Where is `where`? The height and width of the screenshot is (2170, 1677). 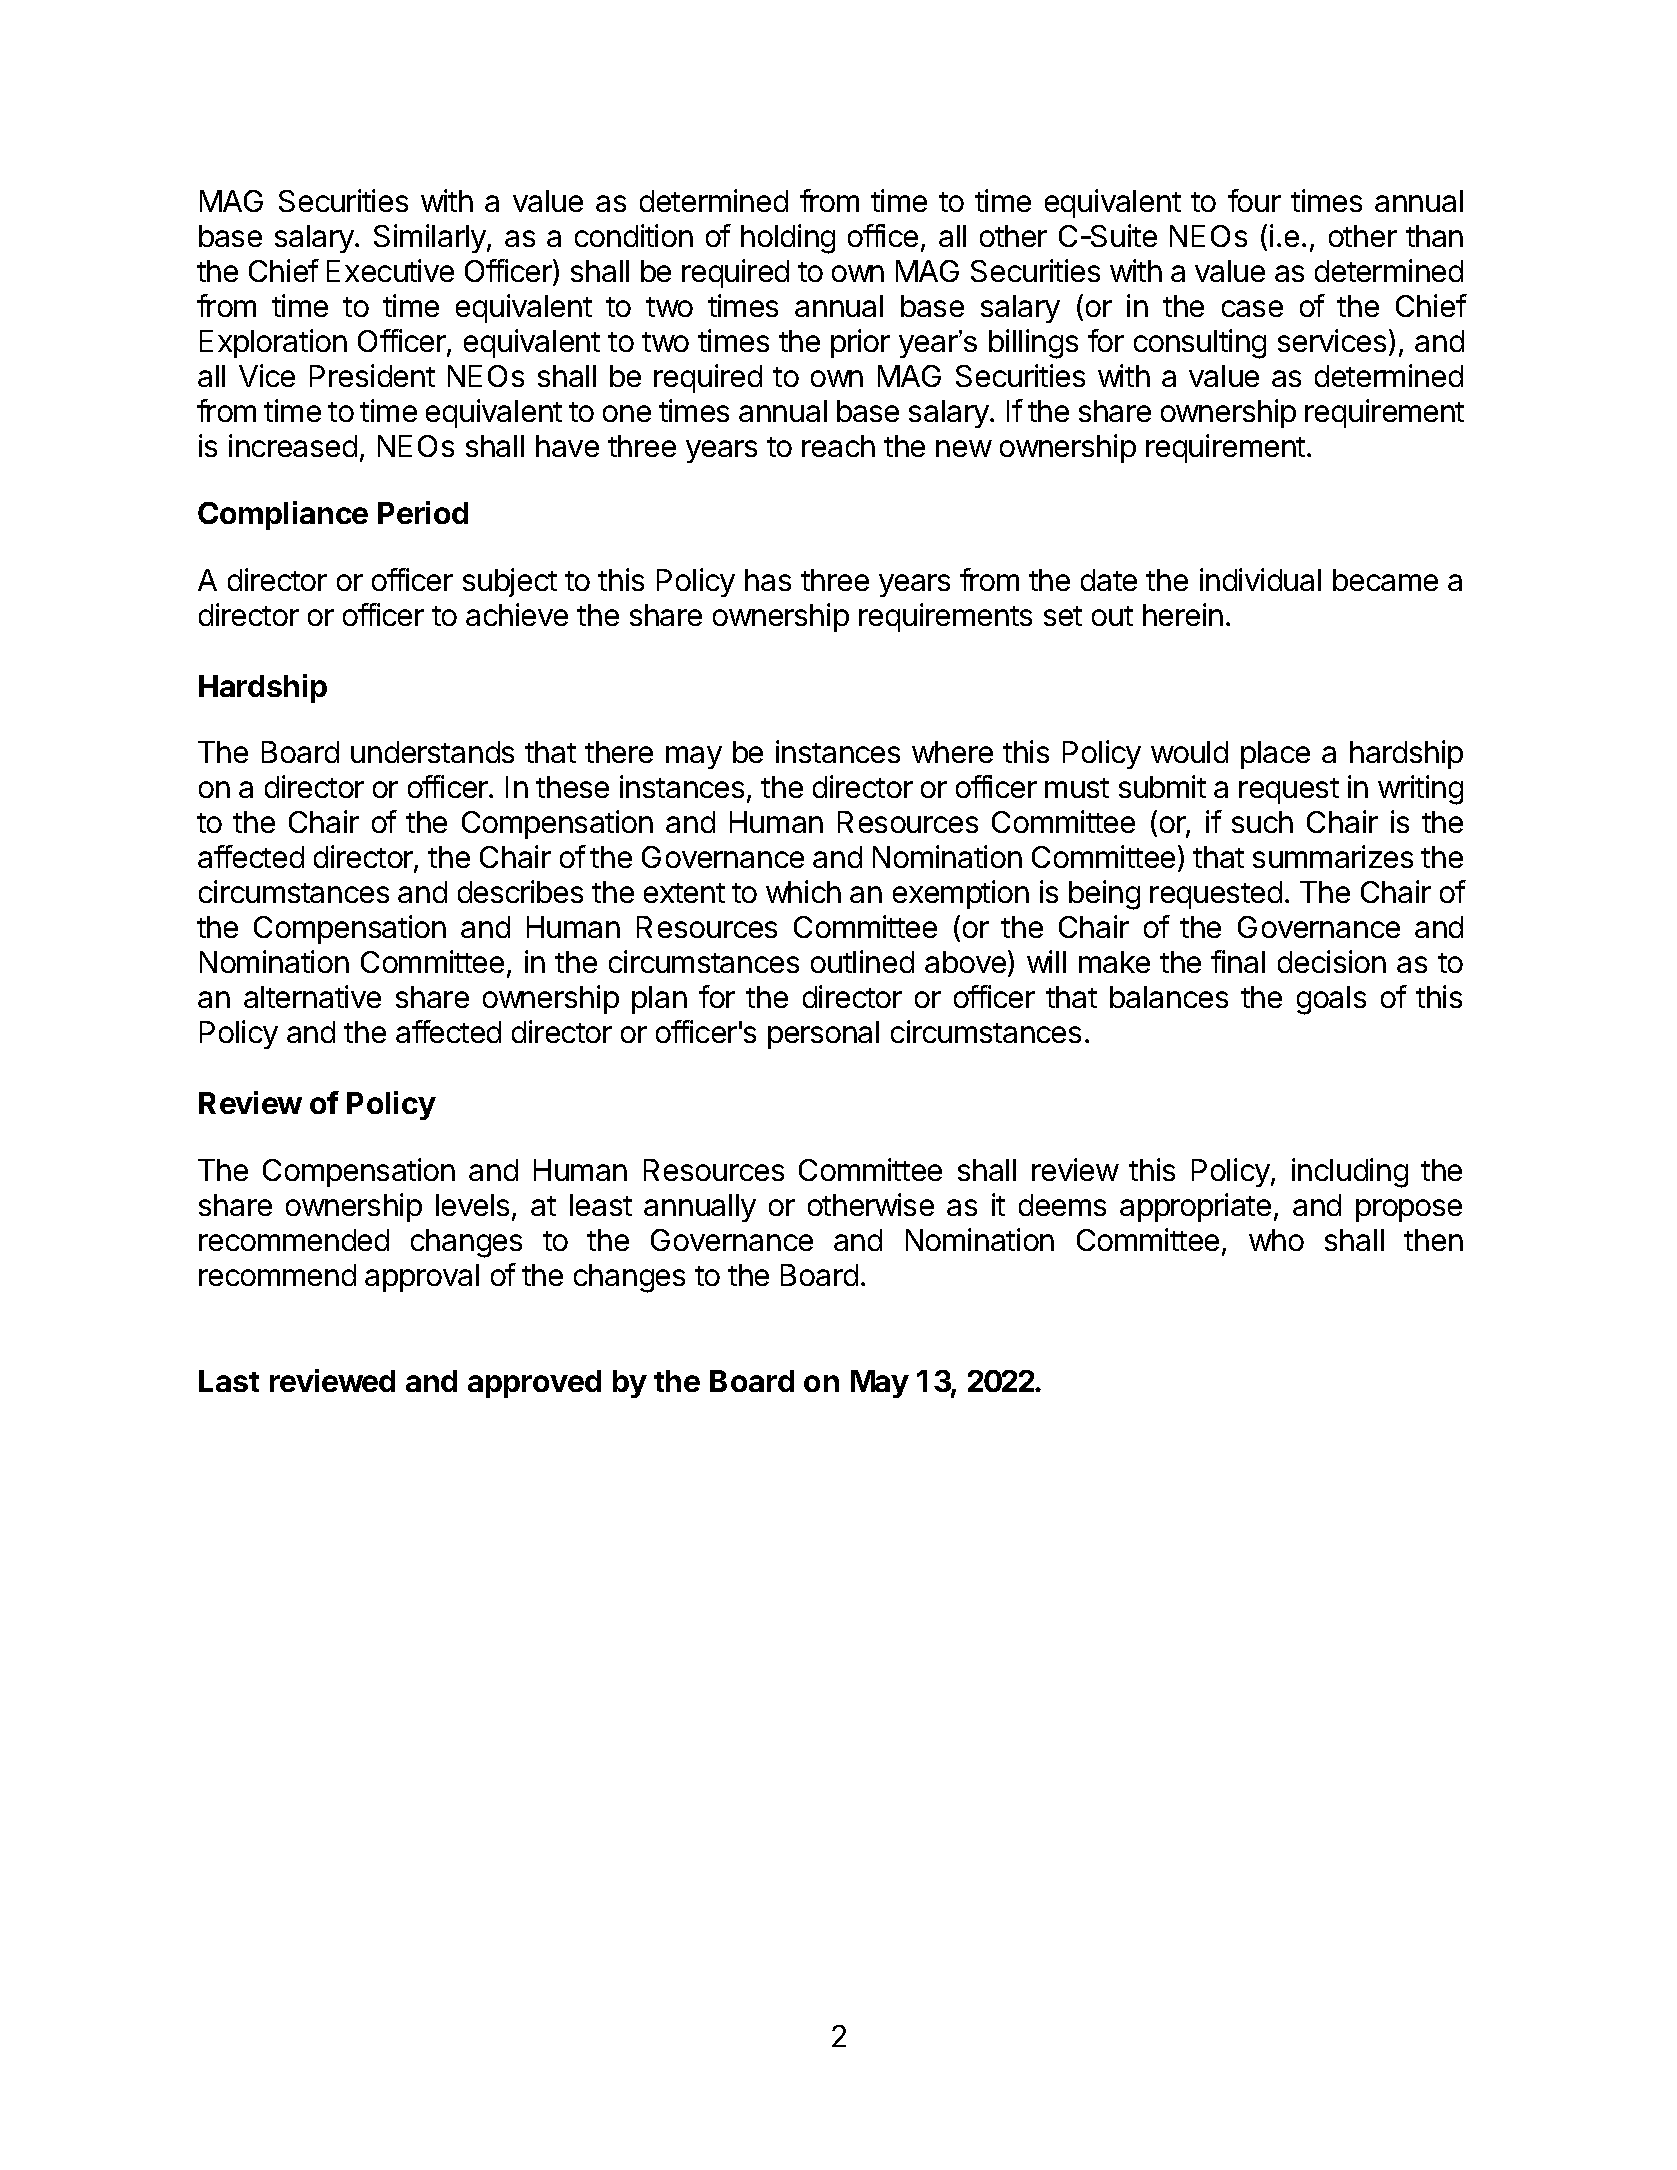 where is located at coordinates (952, 752).
